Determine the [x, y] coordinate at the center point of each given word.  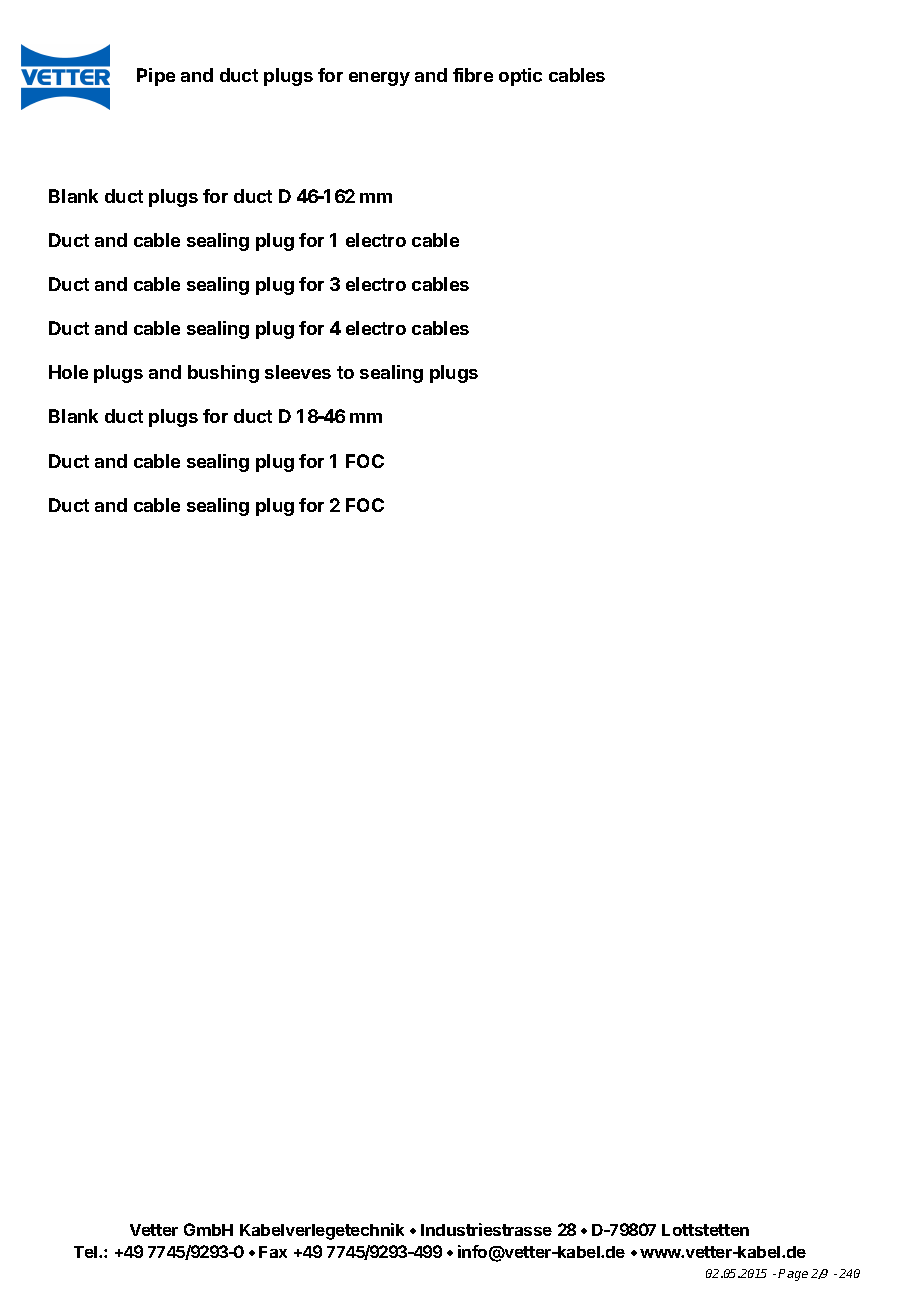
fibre [473, 75]
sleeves [298, 372]
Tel [87, 1252]
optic [520, 77]
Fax [273, 1252]
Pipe [156, 77]
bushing [223, 374]
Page [793, 1275]
